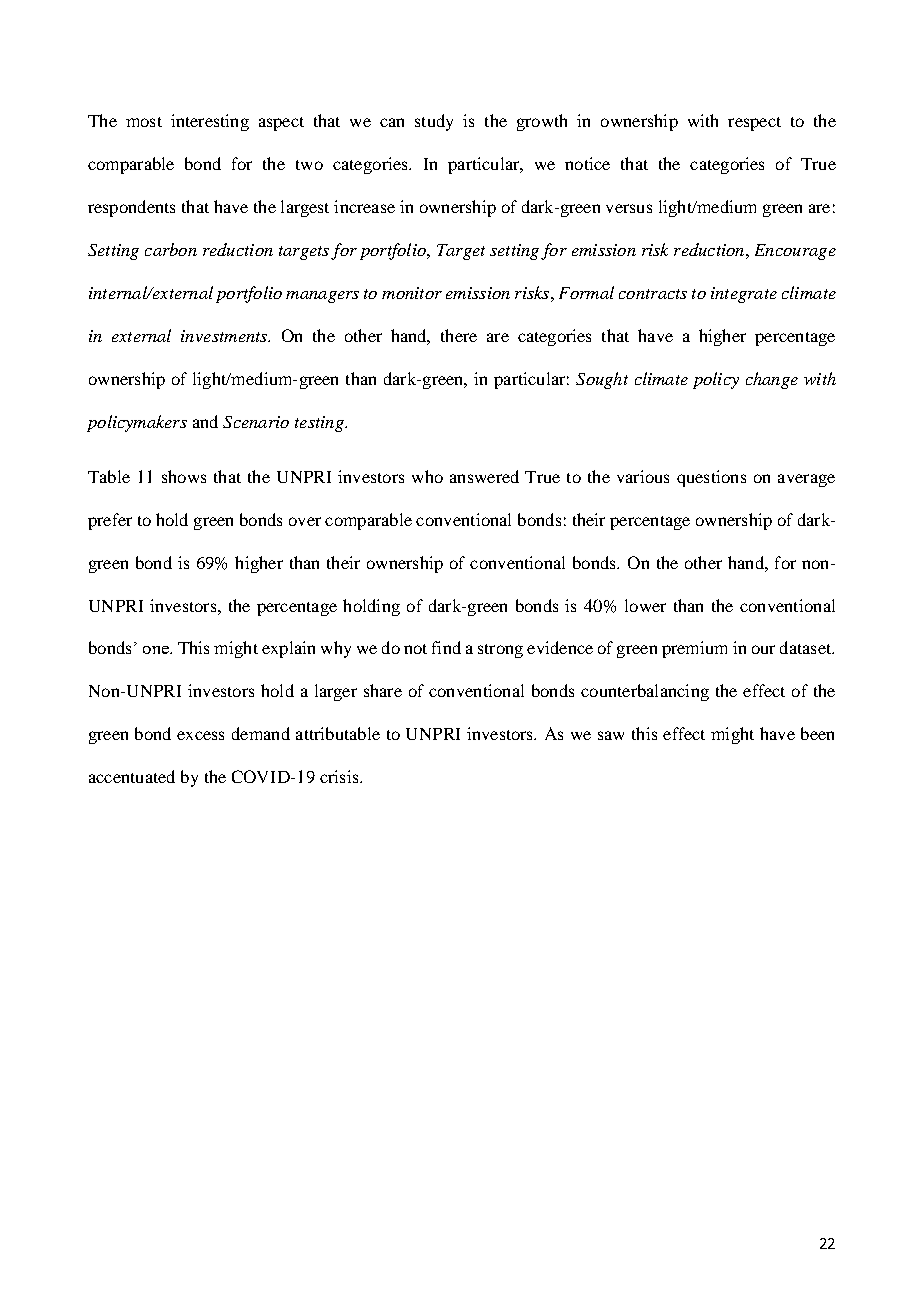  Describe the element at coordinates (459, 335) in the screenshot. I see `there` at that location.
